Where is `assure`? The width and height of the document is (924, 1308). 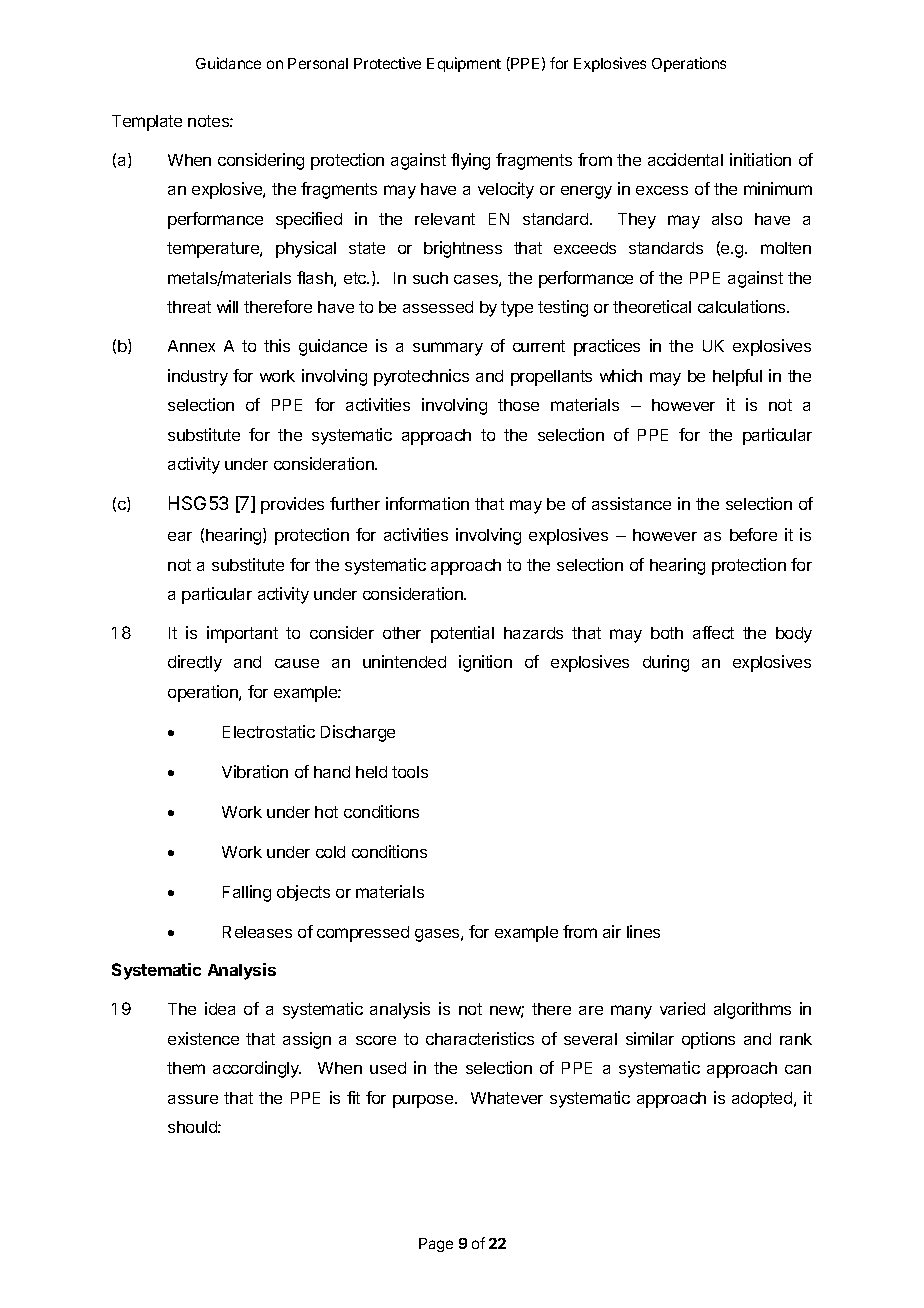
assure is located at coordinates (193, 1099).
